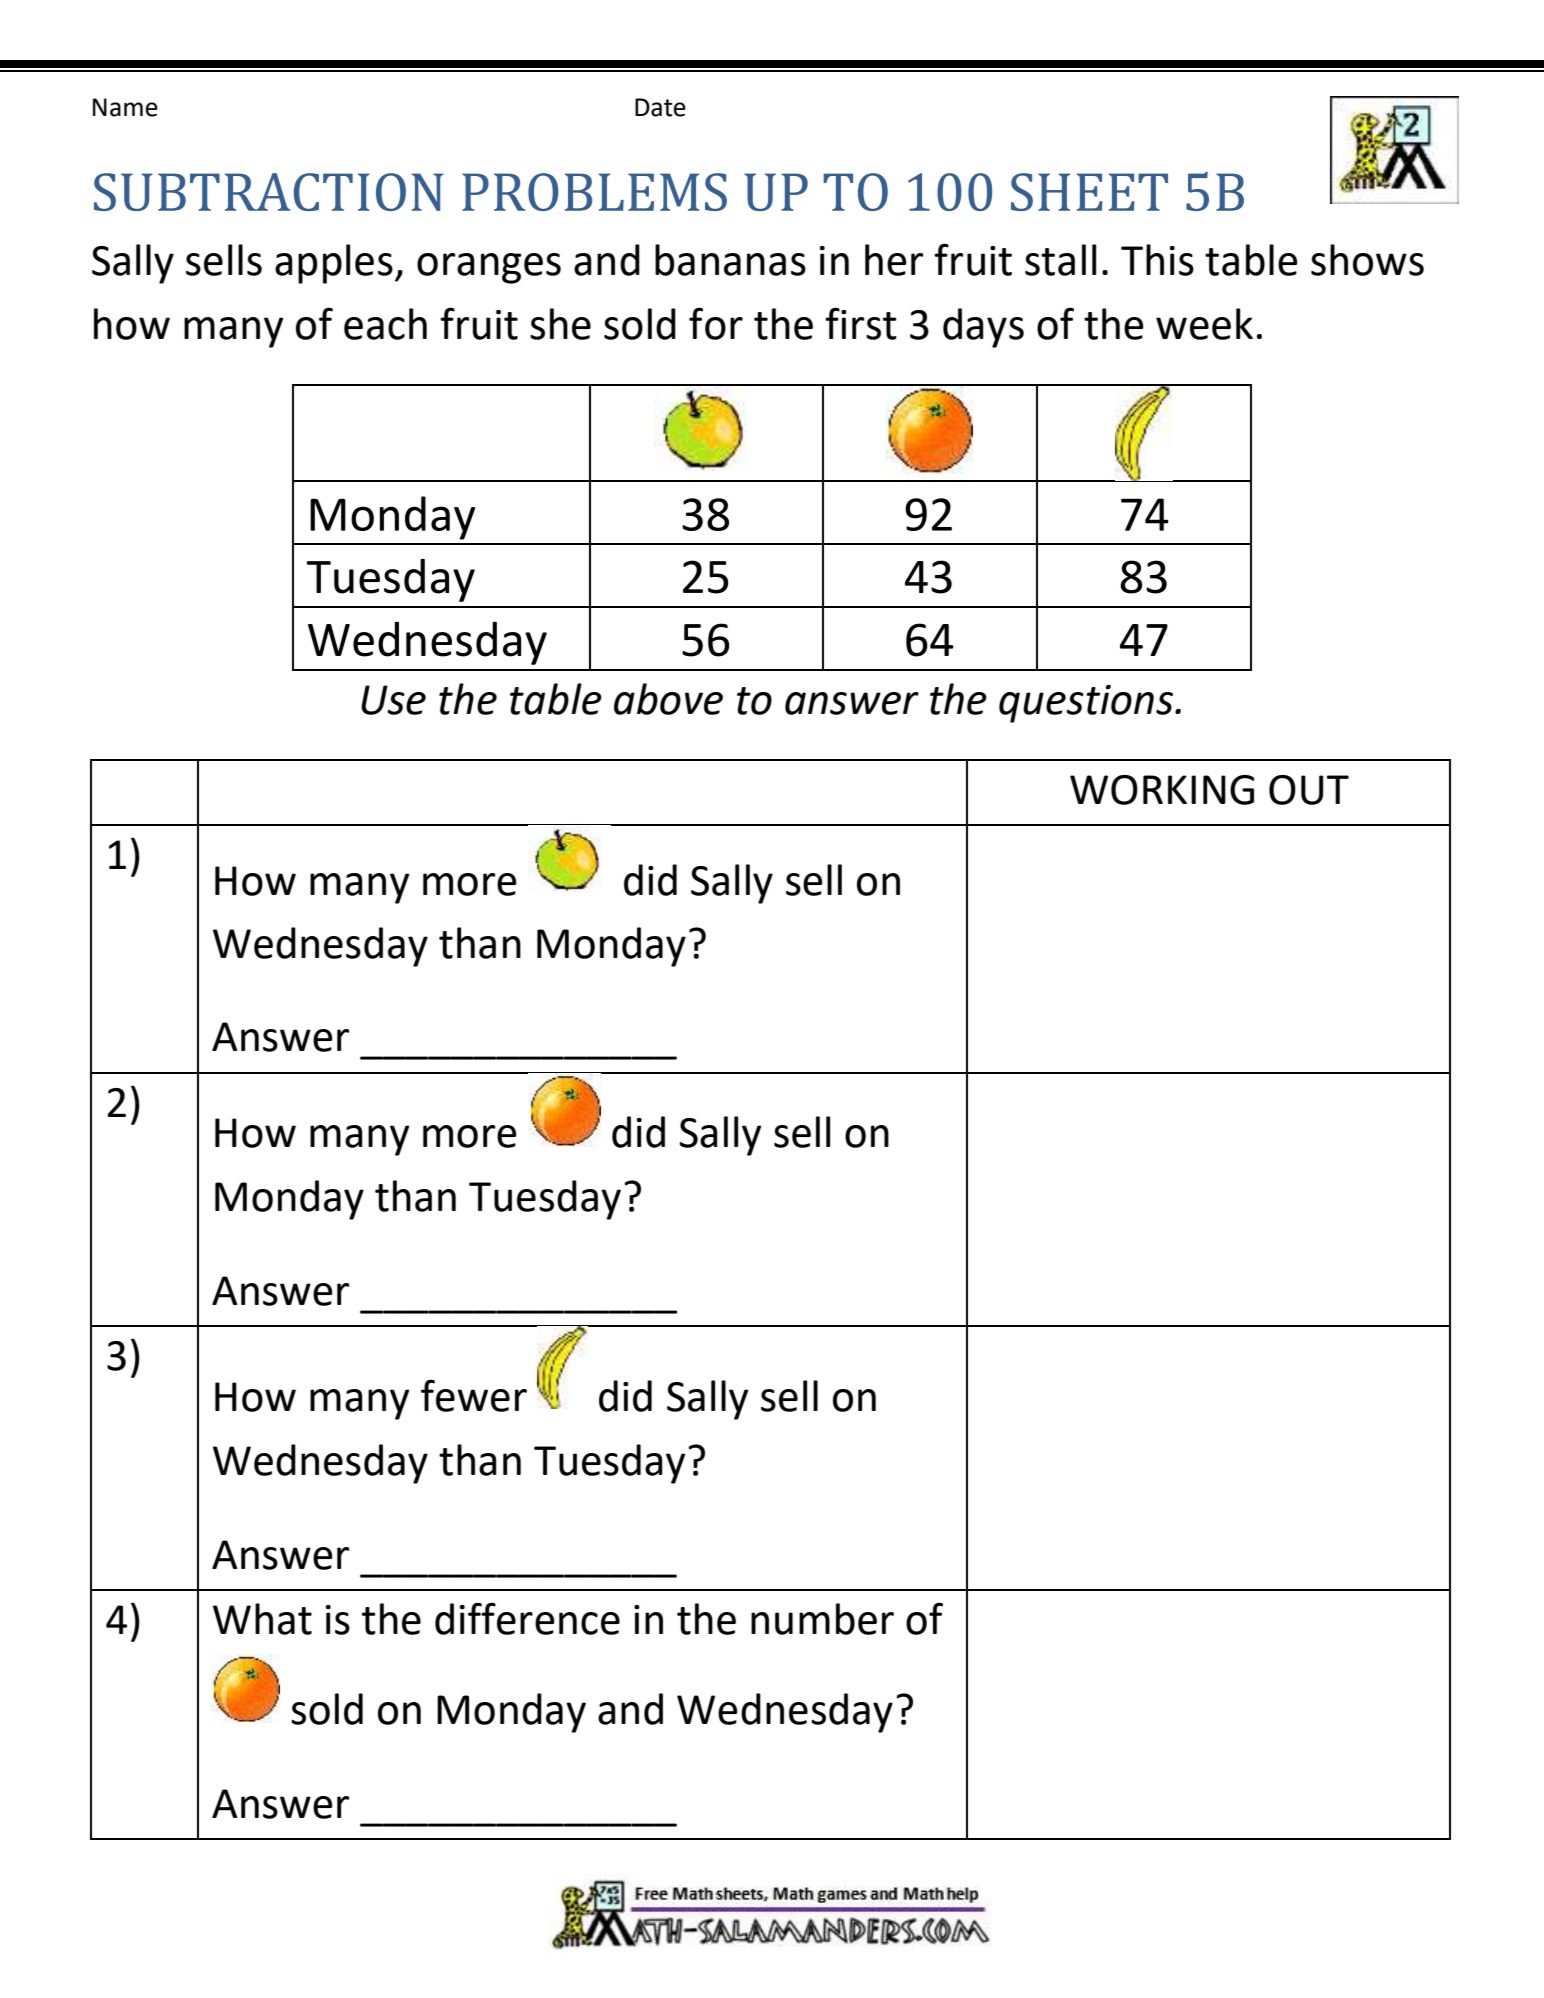 This image has width=1544, height=1998. I want to click on SHEET, so click(1089, 192).
